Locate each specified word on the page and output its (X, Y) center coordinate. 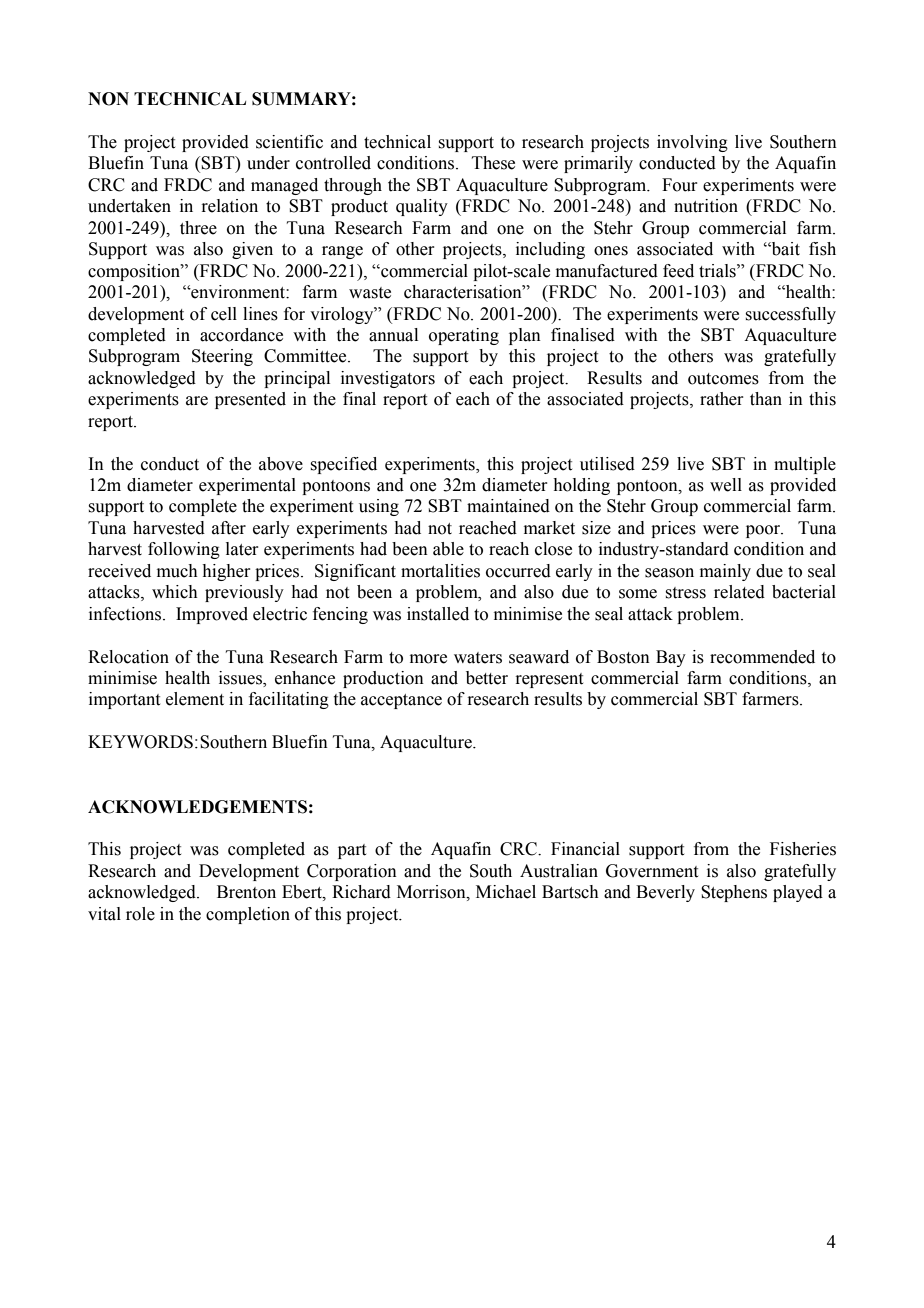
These (493, 163)
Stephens (734, 893)
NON (108, 99)
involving (692, 143)
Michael (506, 892)
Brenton (246, 892)
